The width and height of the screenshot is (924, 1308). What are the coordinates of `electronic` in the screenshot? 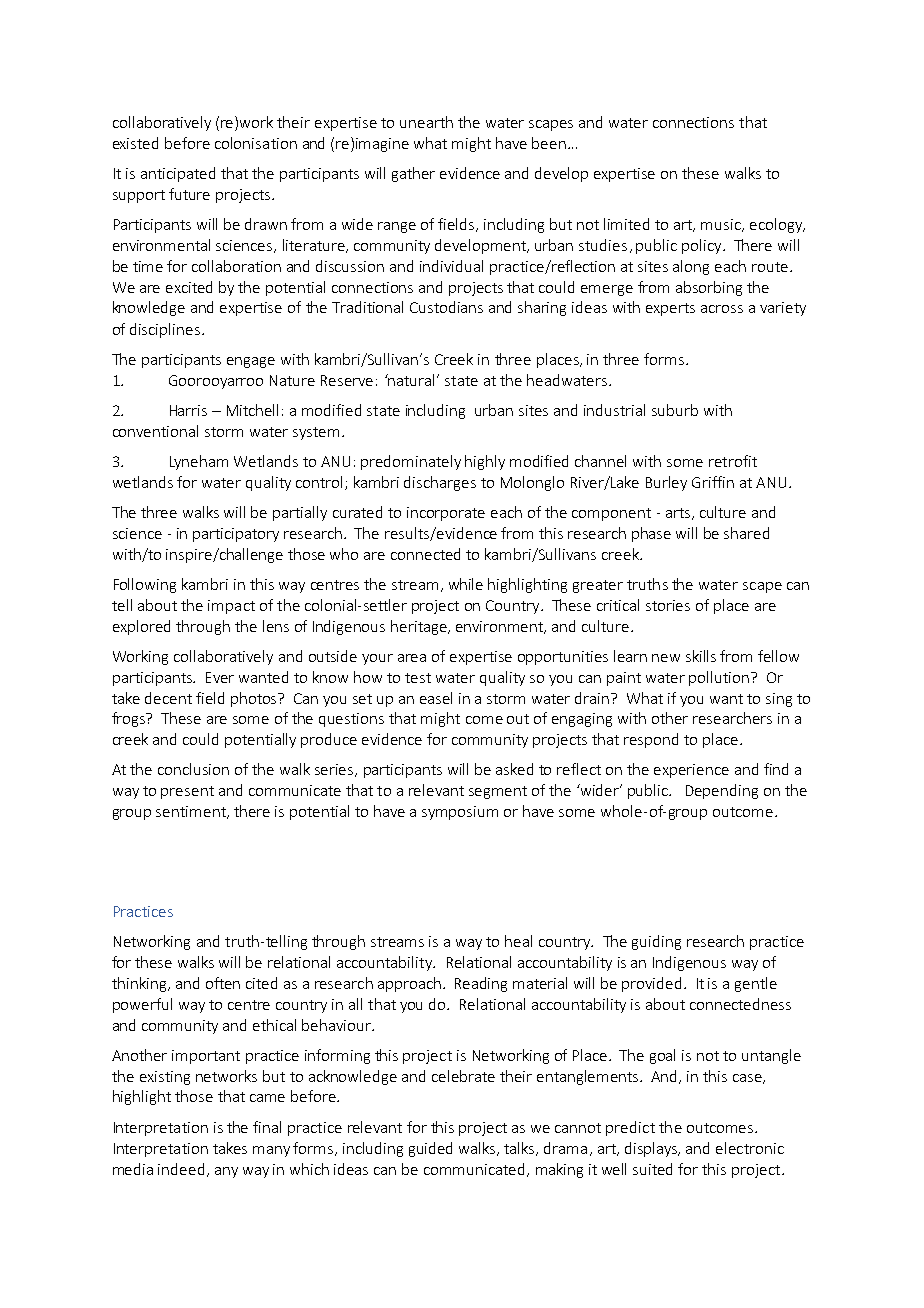 It's located at (750, 1148).
